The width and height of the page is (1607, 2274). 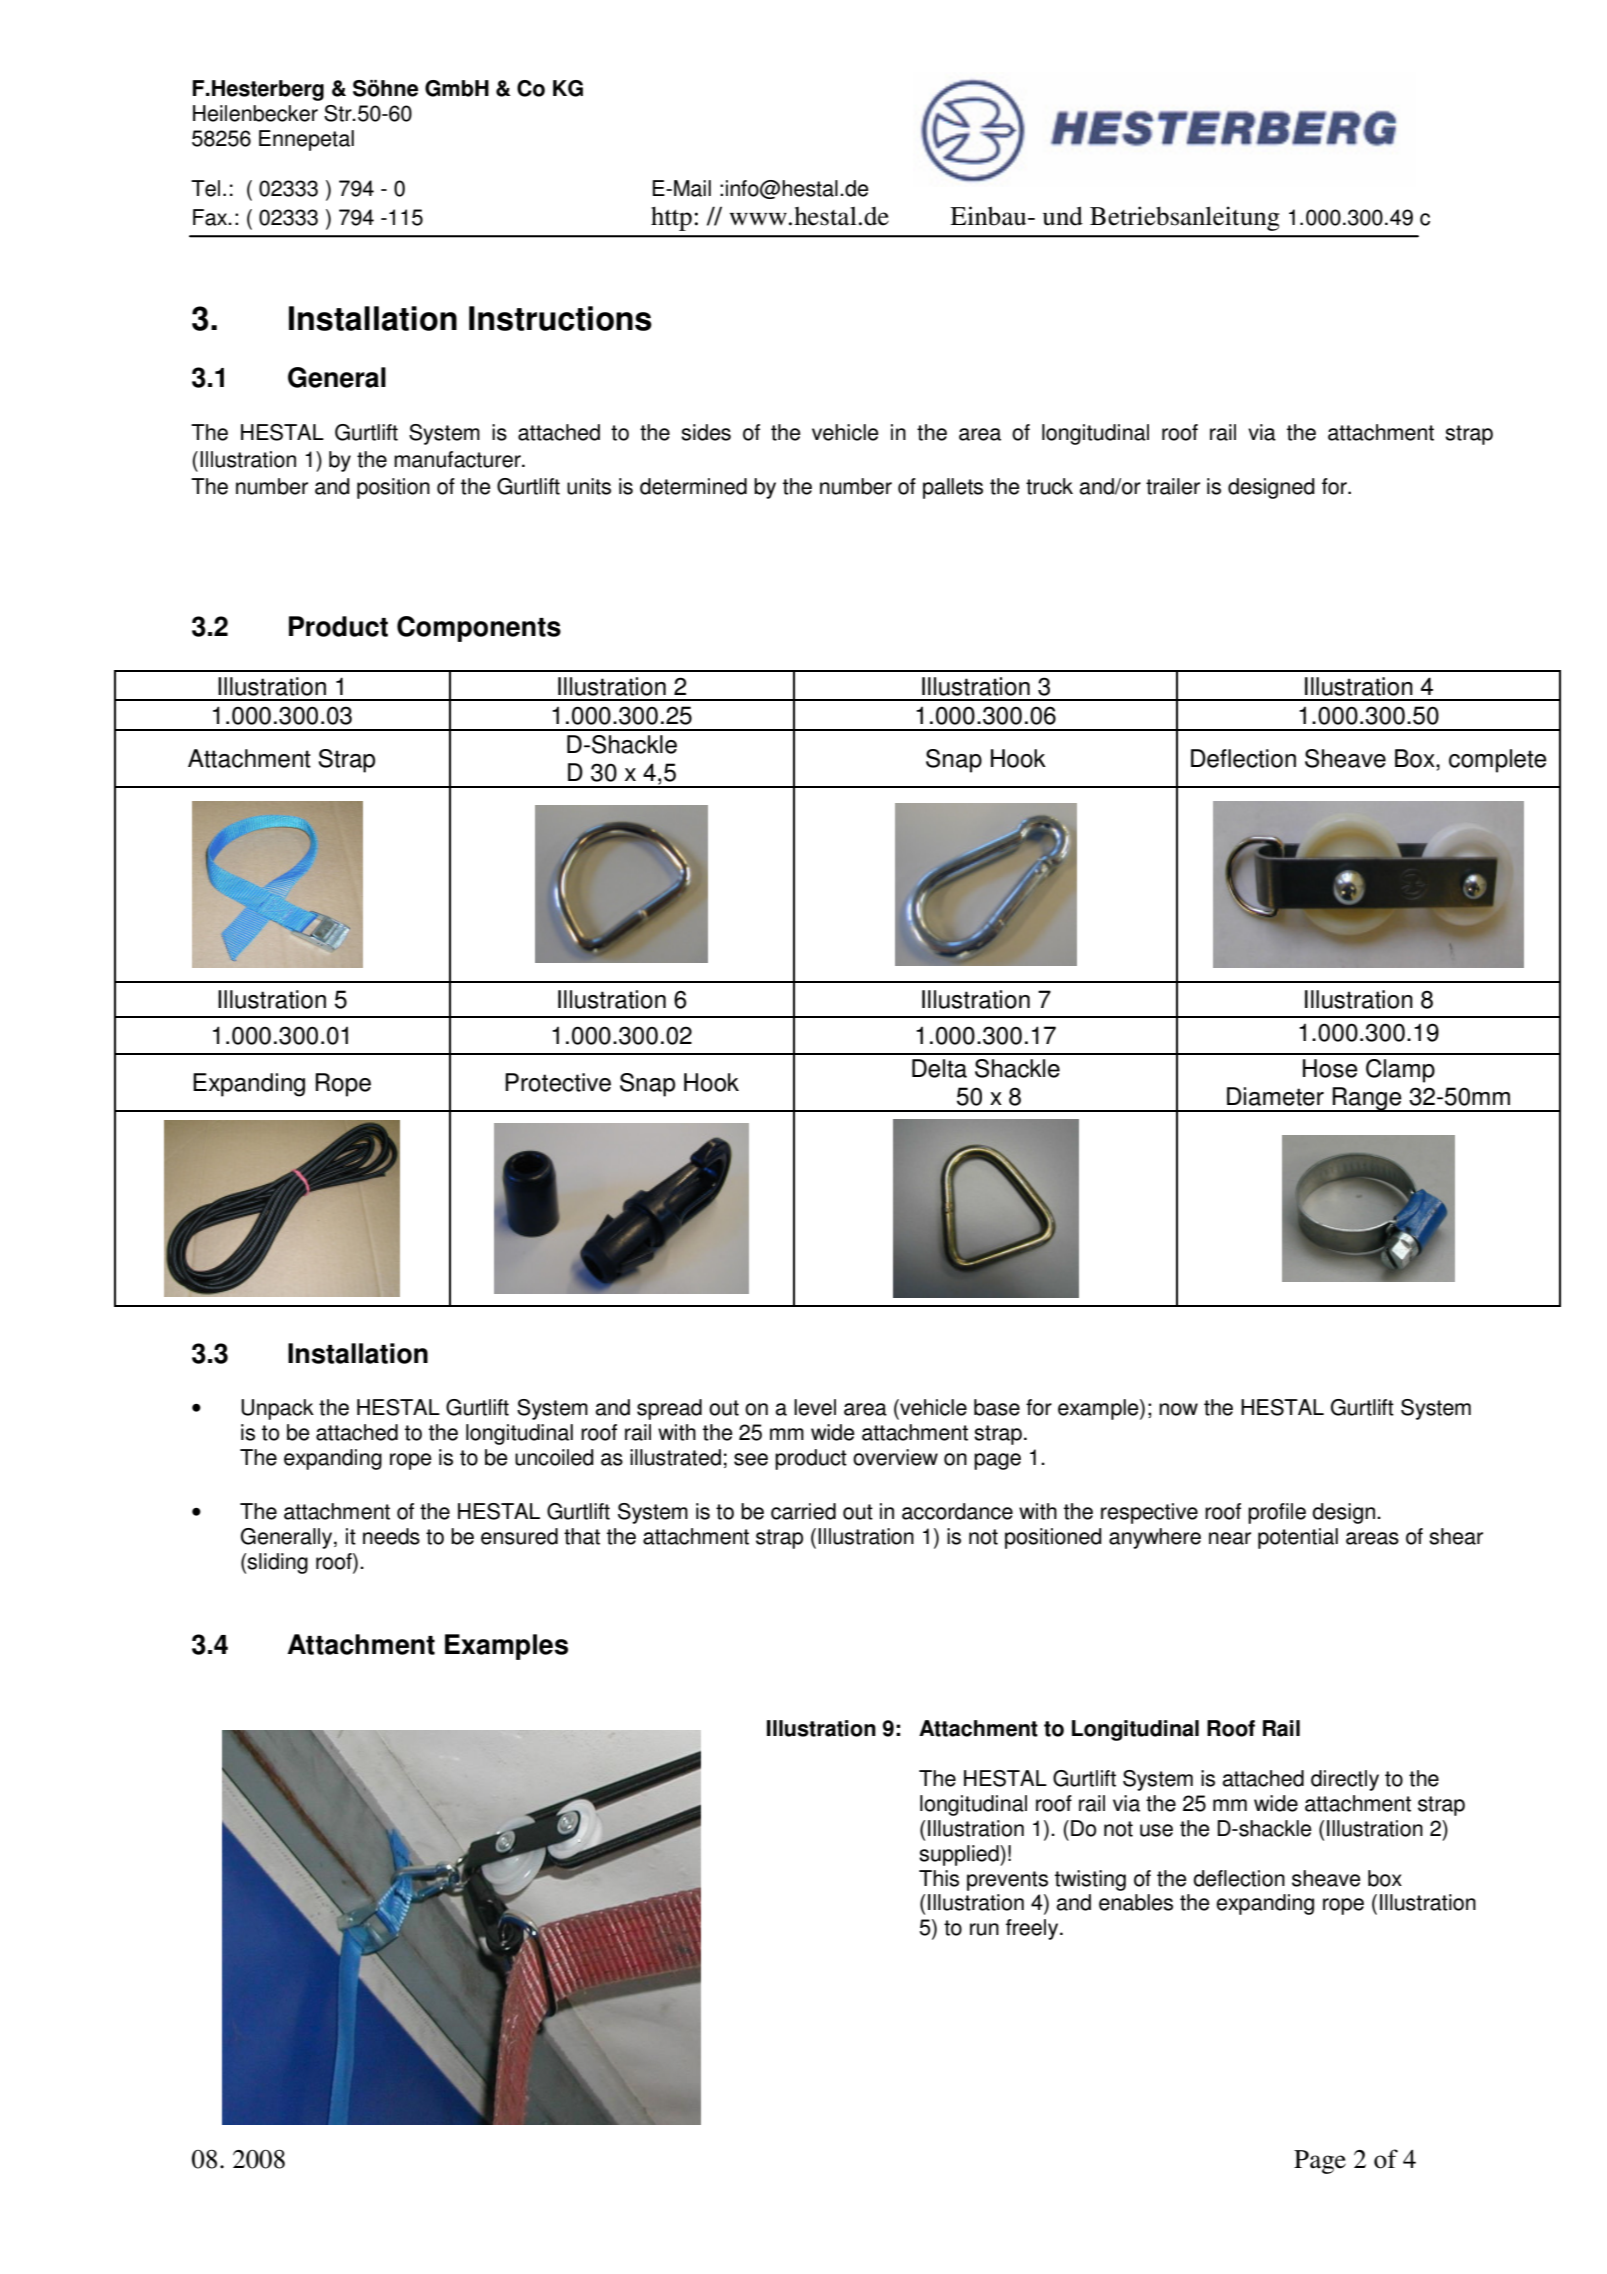 I want to click on truck, so click(x=1049, y=486).
